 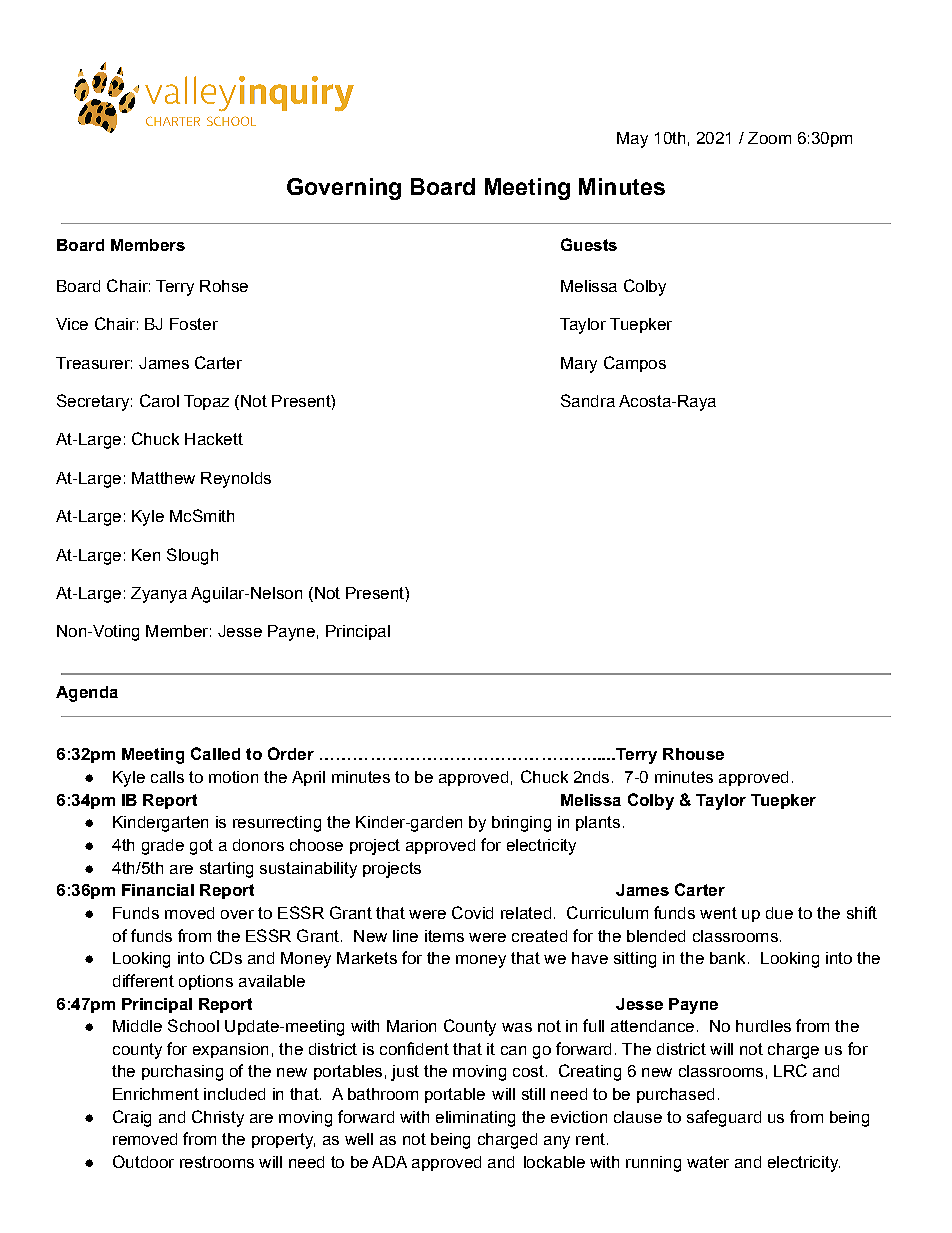 What do you see at coordinates (589, 244) in the document?
I see `Guests` at bounding box center [589, 244].
